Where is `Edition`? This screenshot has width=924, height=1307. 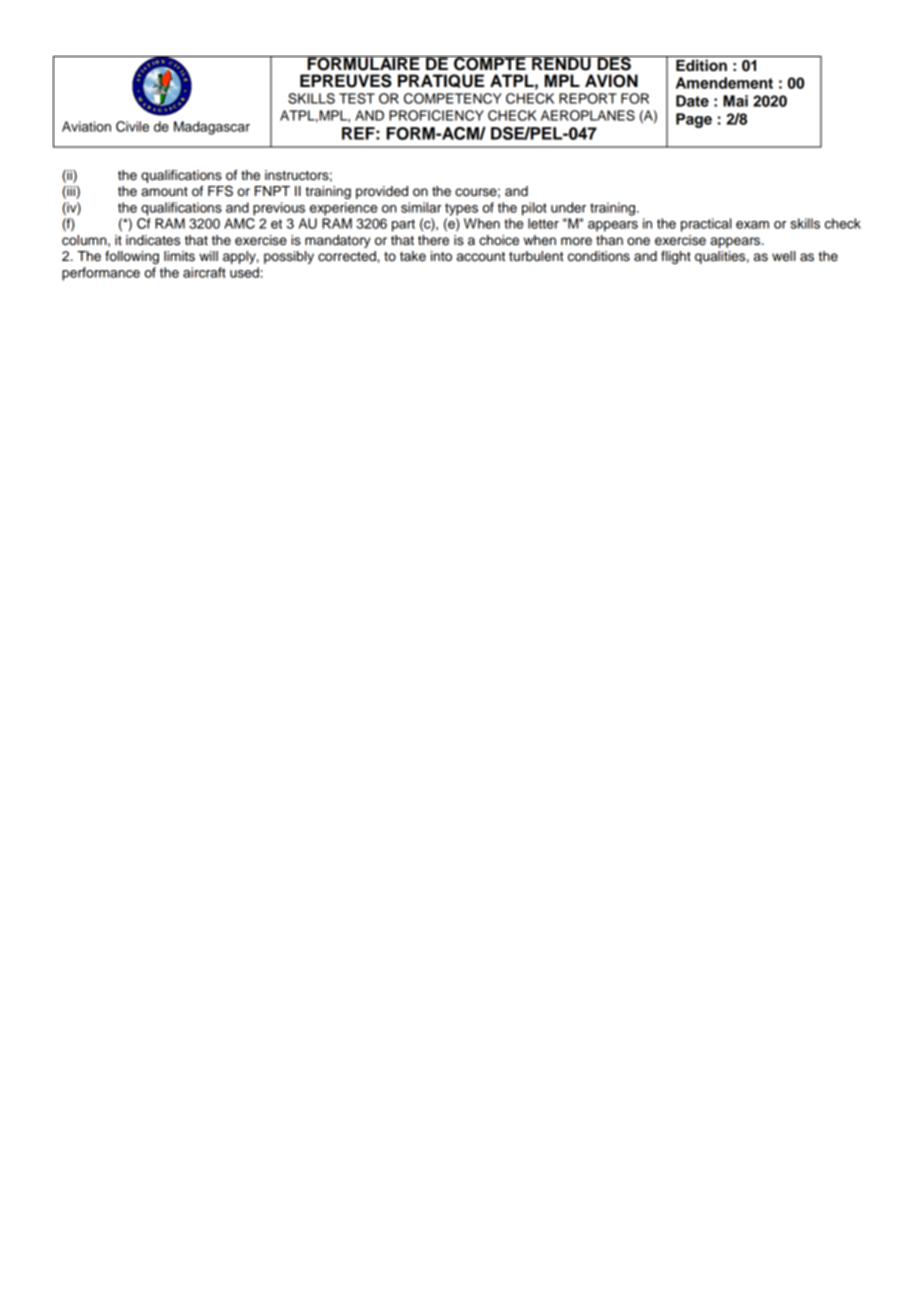
Edition is located at coordinates (701, 65).
